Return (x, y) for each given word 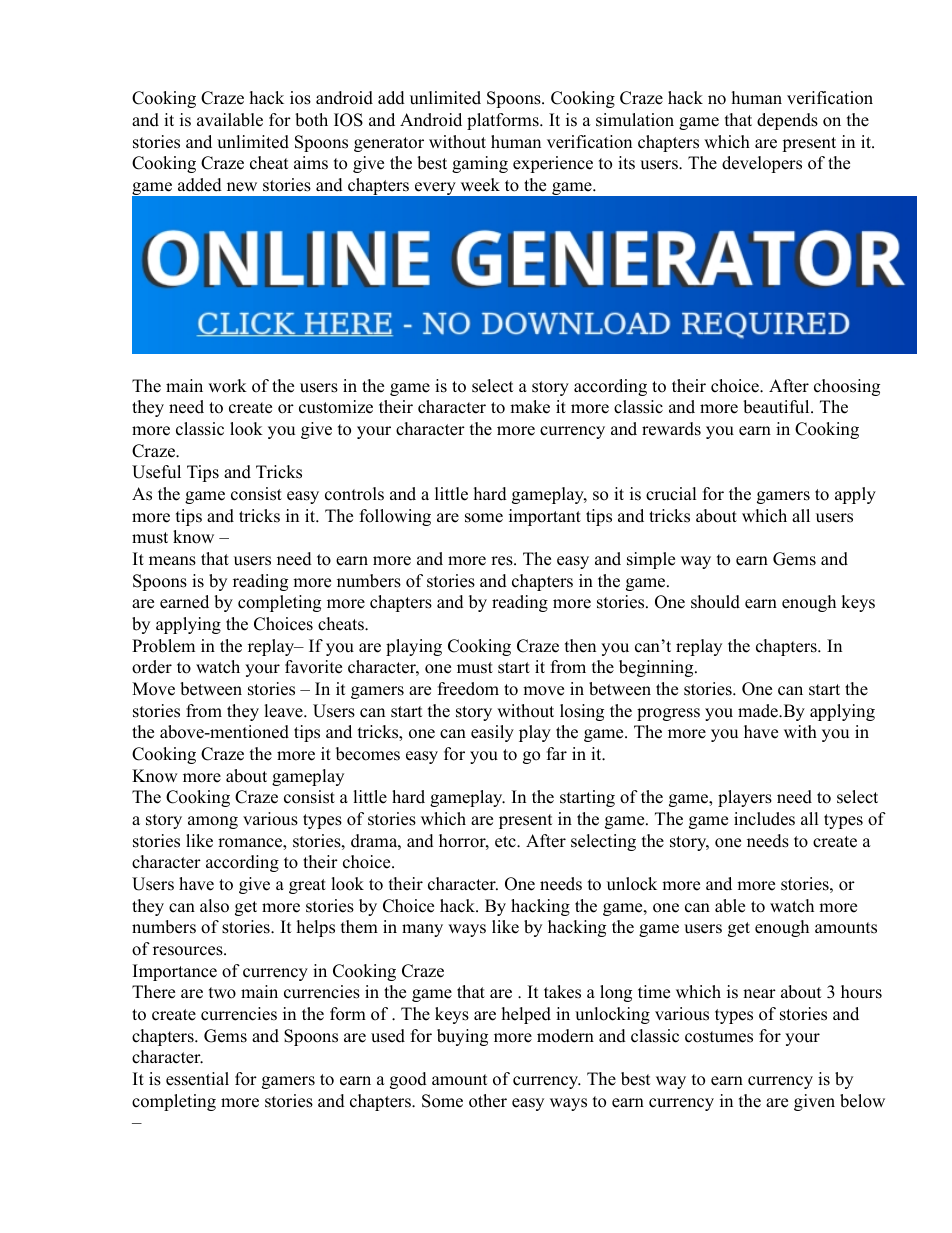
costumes (719, 1037)
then (580, 646)
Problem (163, 646)
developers (762, 164)
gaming (480, 164)
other (488, 1101)
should (715, 602)
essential (197, 1079)
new (242, 187)
